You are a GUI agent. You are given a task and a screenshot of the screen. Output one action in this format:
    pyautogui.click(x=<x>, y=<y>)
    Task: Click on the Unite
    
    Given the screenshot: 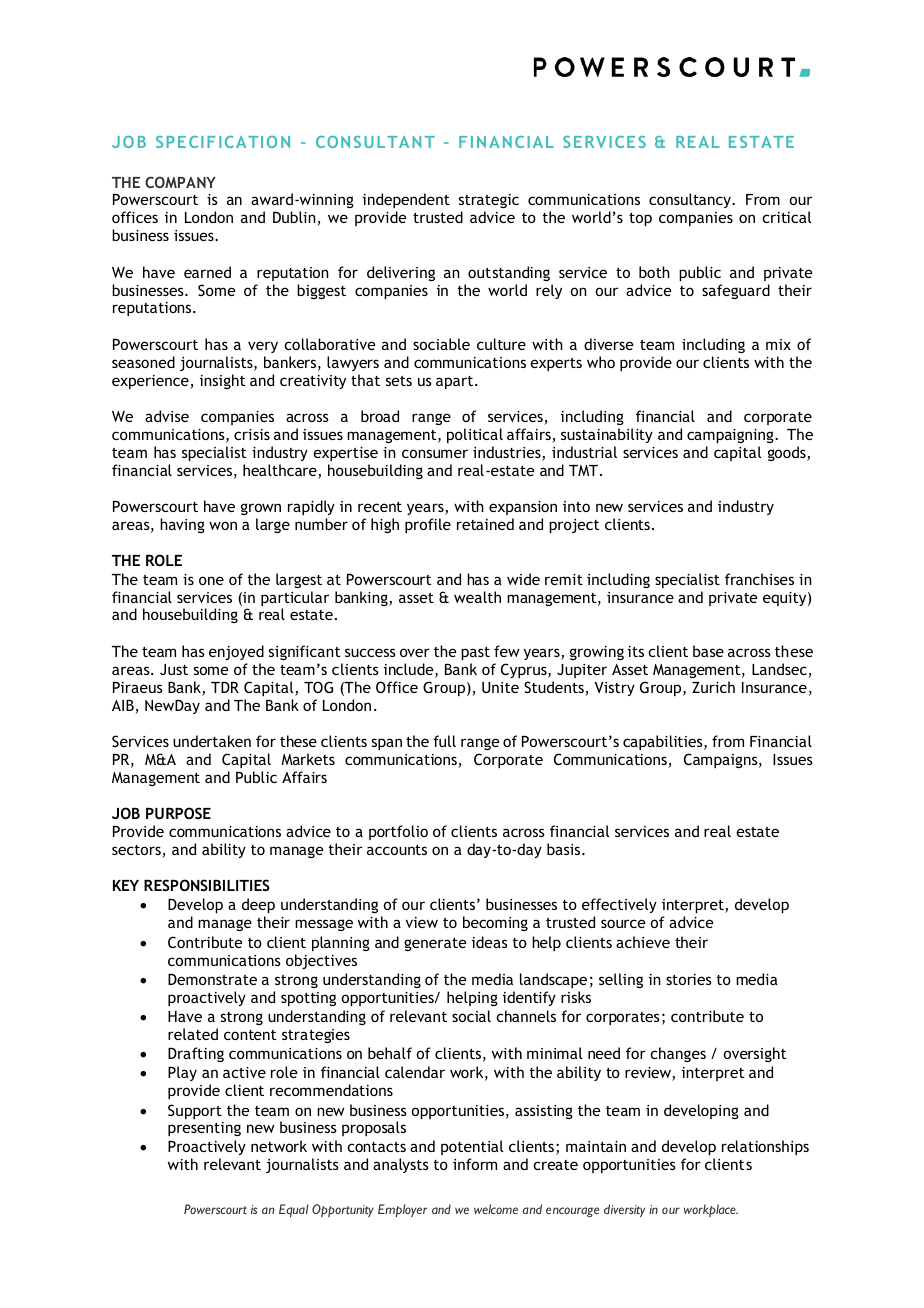 What is the action you would take?
    pyautogui.click(x=500, y=687)
